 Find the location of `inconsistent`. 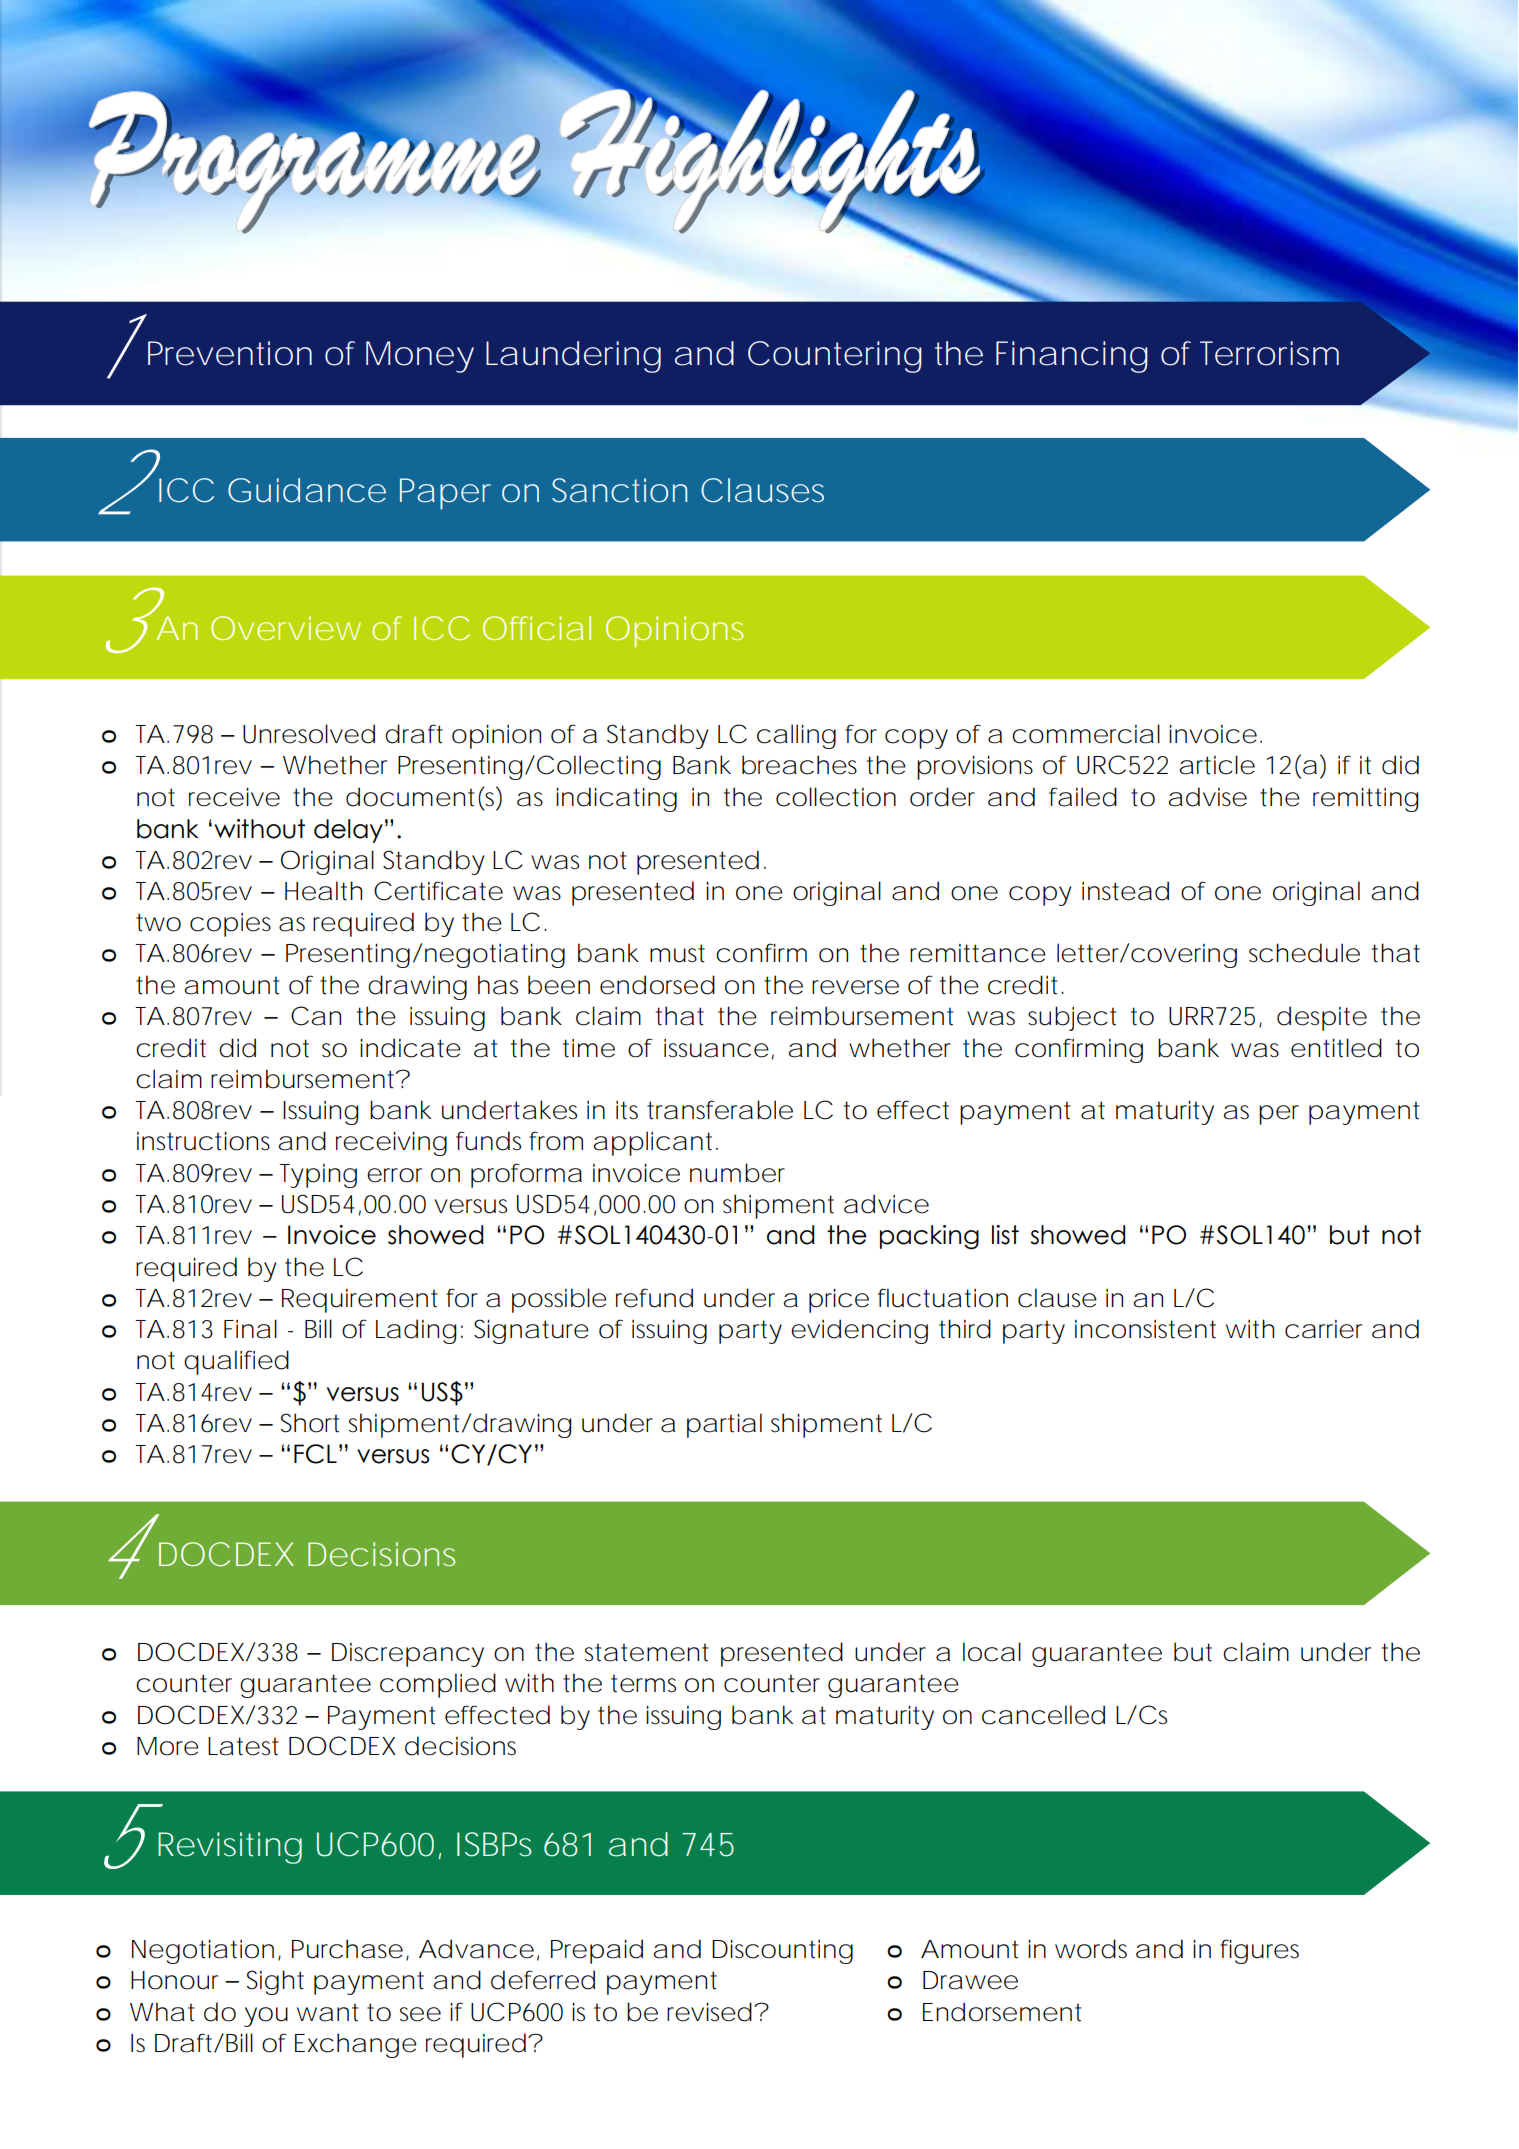

inconsistent is located at coordinates (1145, 1329).
